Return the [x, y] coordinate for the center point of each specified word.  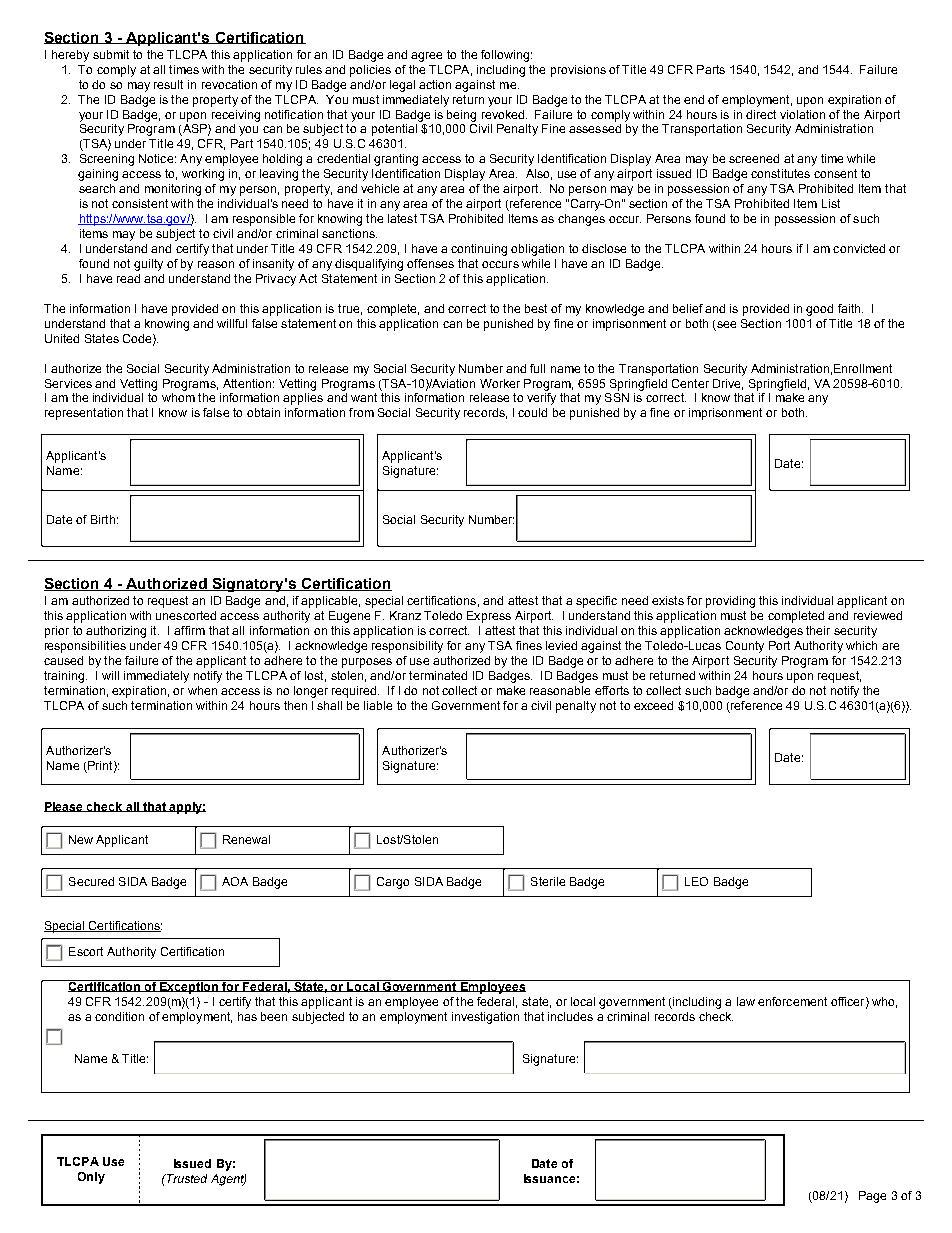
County [745, 647]
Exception [189, 987]
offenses [430, 263]
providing [730, 602]
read [128, 278]
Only [91, 1178]
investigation [485, 1018]
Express [489, 617]
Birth [103, 519]
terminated [438, 675]
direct [761, 114]
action [435, 84]
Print [101, 766]
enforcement [792, 1001]
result [168, 84]
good [819, 310]
